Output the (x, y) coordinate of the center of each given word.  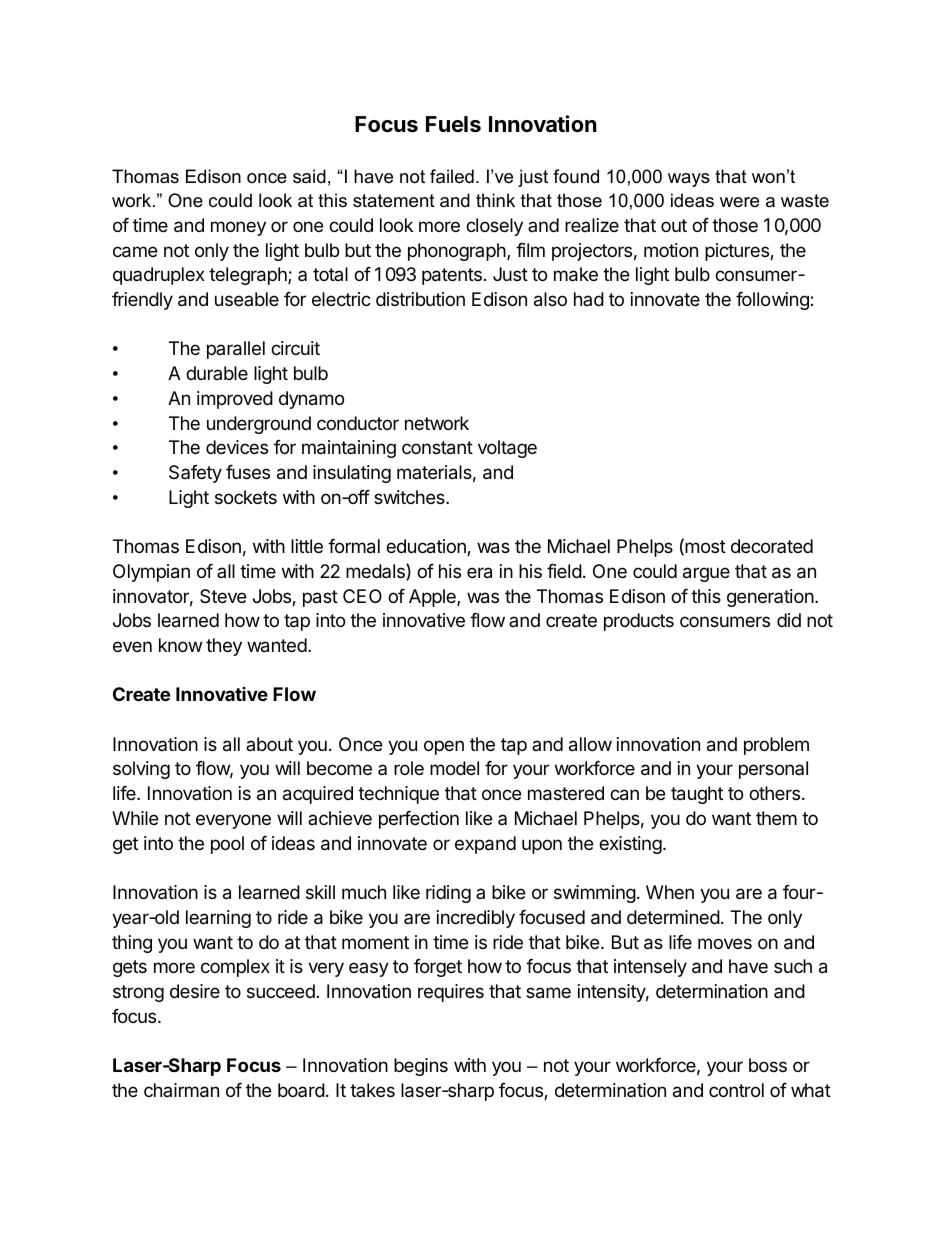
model (454, 768)
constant (437, 448)
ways (689, 180)
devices (237, 447)
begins (421, 1067)
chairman (181, 1090)
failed (452, 176)
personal (773, 770)
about (269, 744)
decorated (772, 546)
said (309, 176)
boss (768, 1065)
